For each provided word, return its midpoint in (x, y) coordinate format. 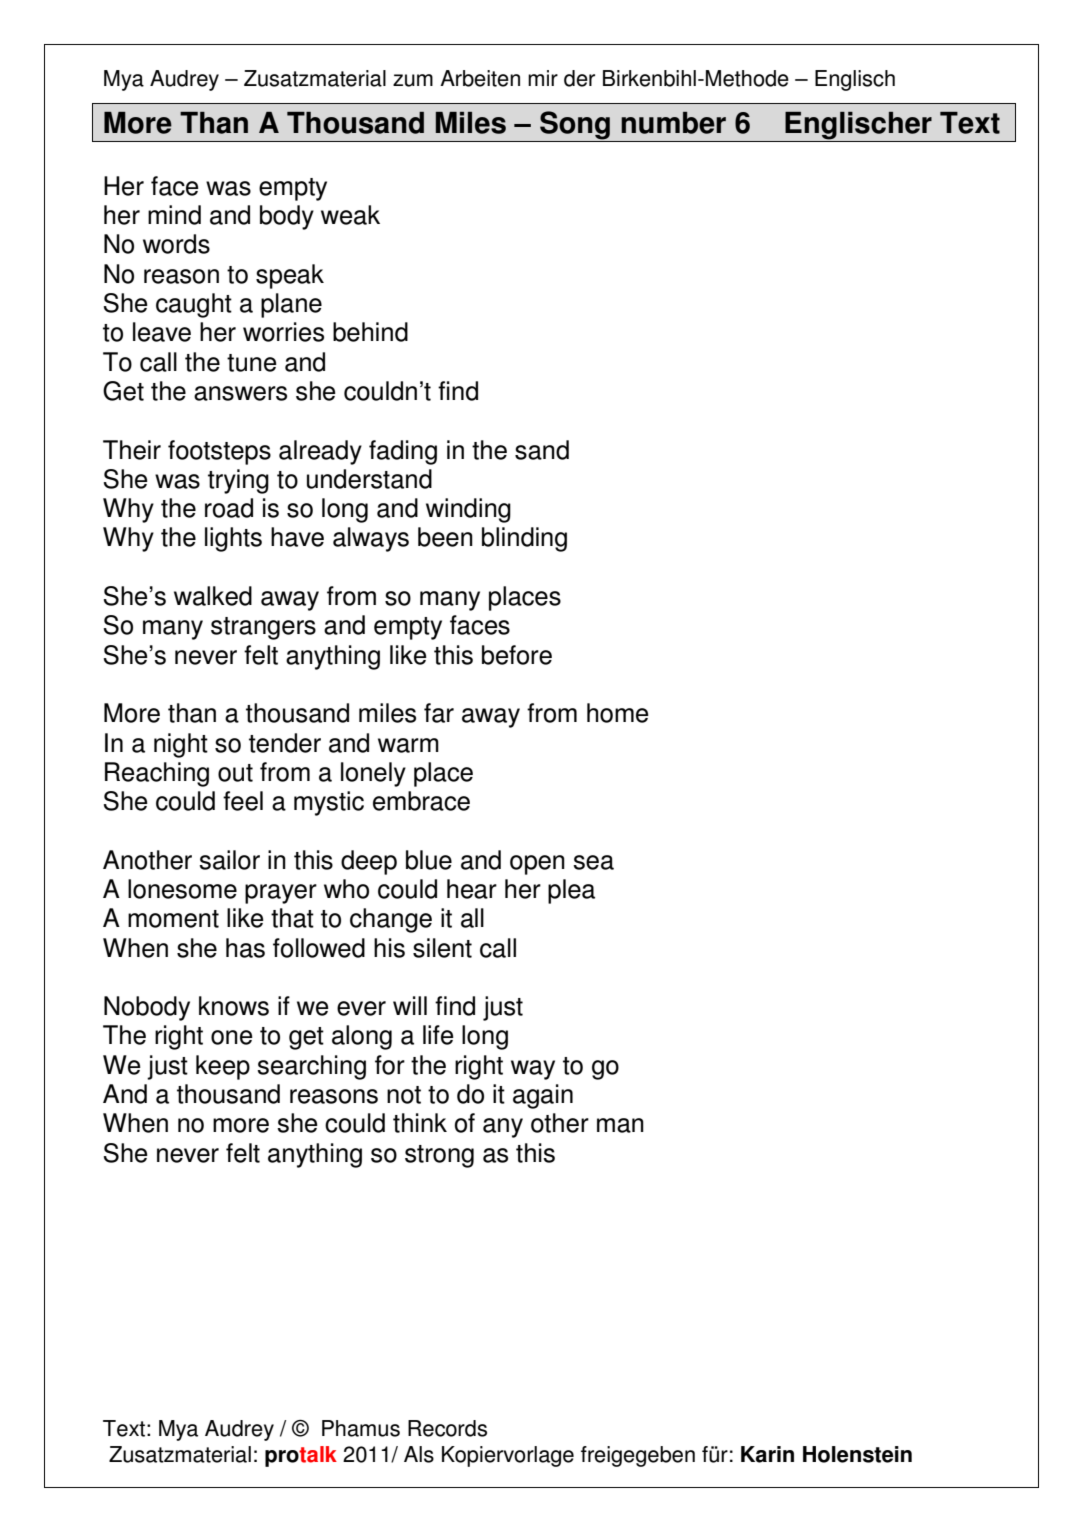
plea (571, 891)
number (673, 123)
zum (413, 80)
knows (234, 1006)
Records (447, 1428)
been (445, 537)
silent (442, 948)
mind (174, 215)
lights (233, 539)
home (618, 713)
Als (419, 1454)
